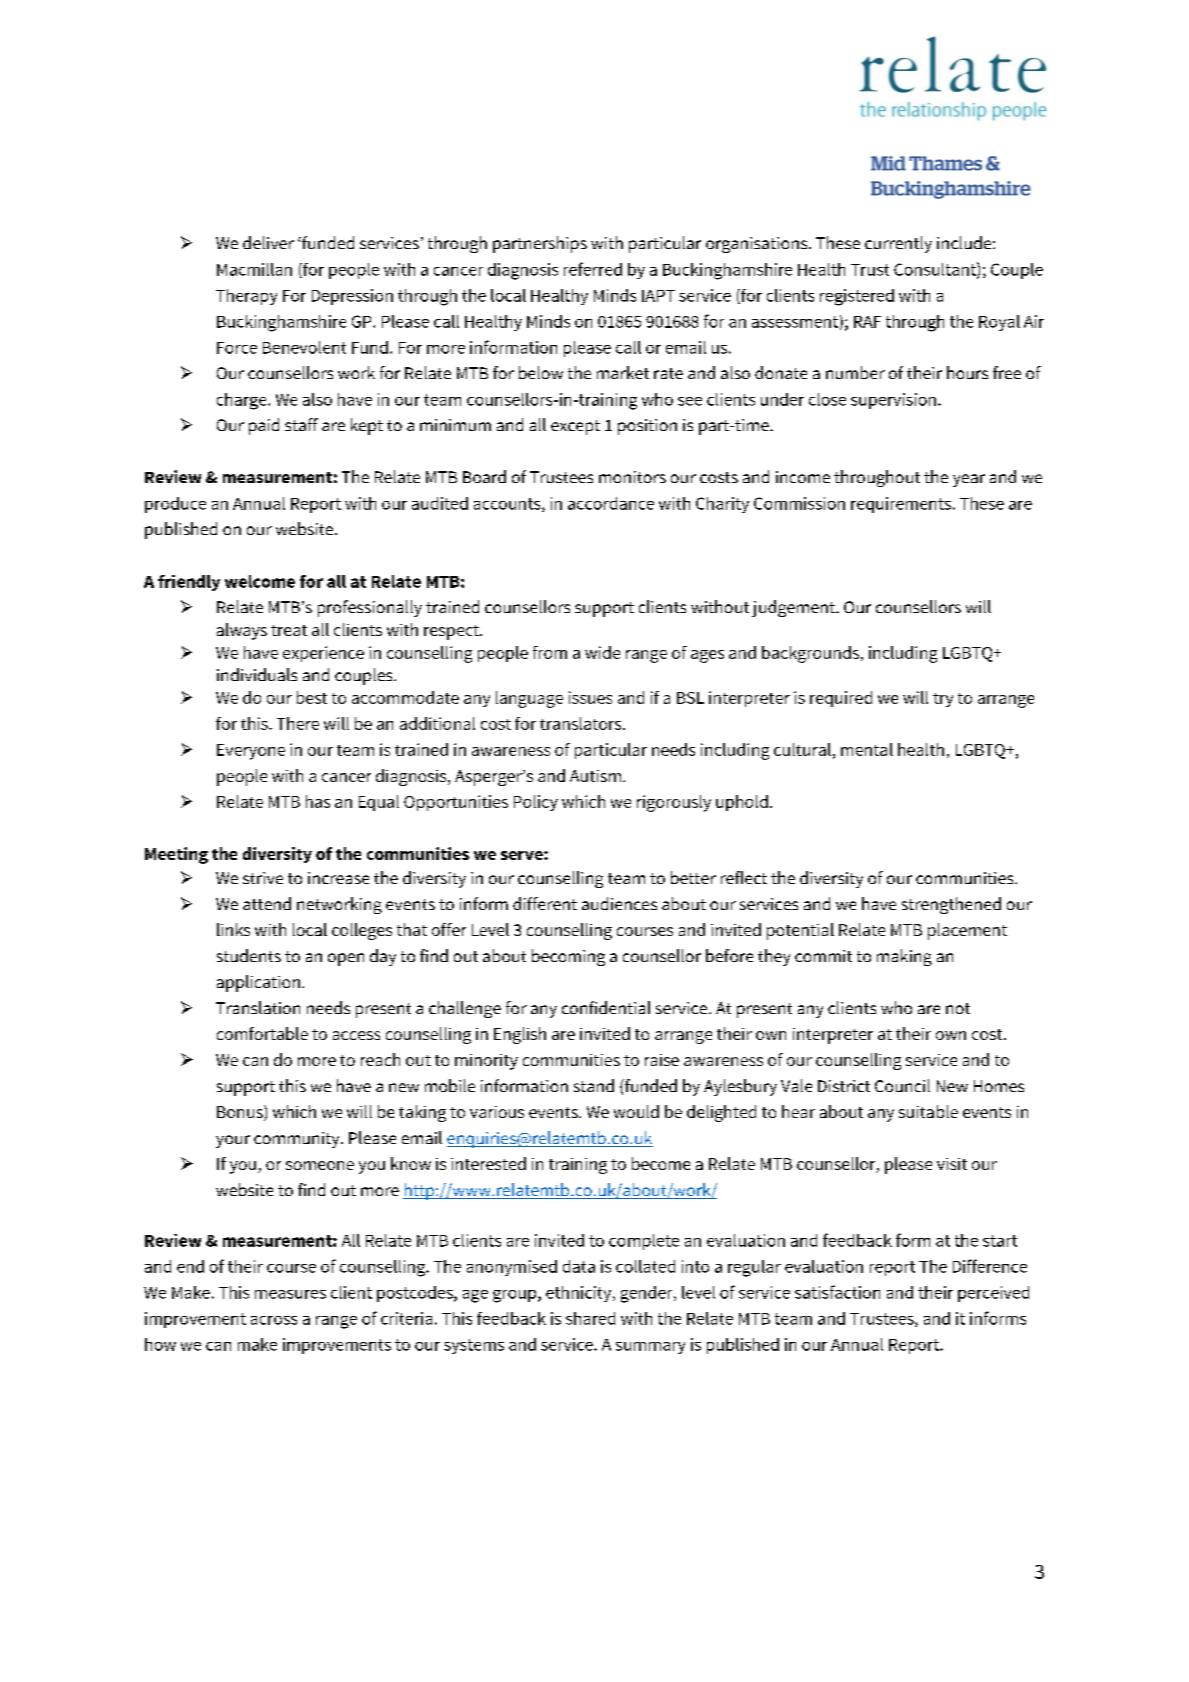 The image size is (1189, 1682). Describe the element at coordinates (318, 801) in the screenshot. I see `has` at that location.
